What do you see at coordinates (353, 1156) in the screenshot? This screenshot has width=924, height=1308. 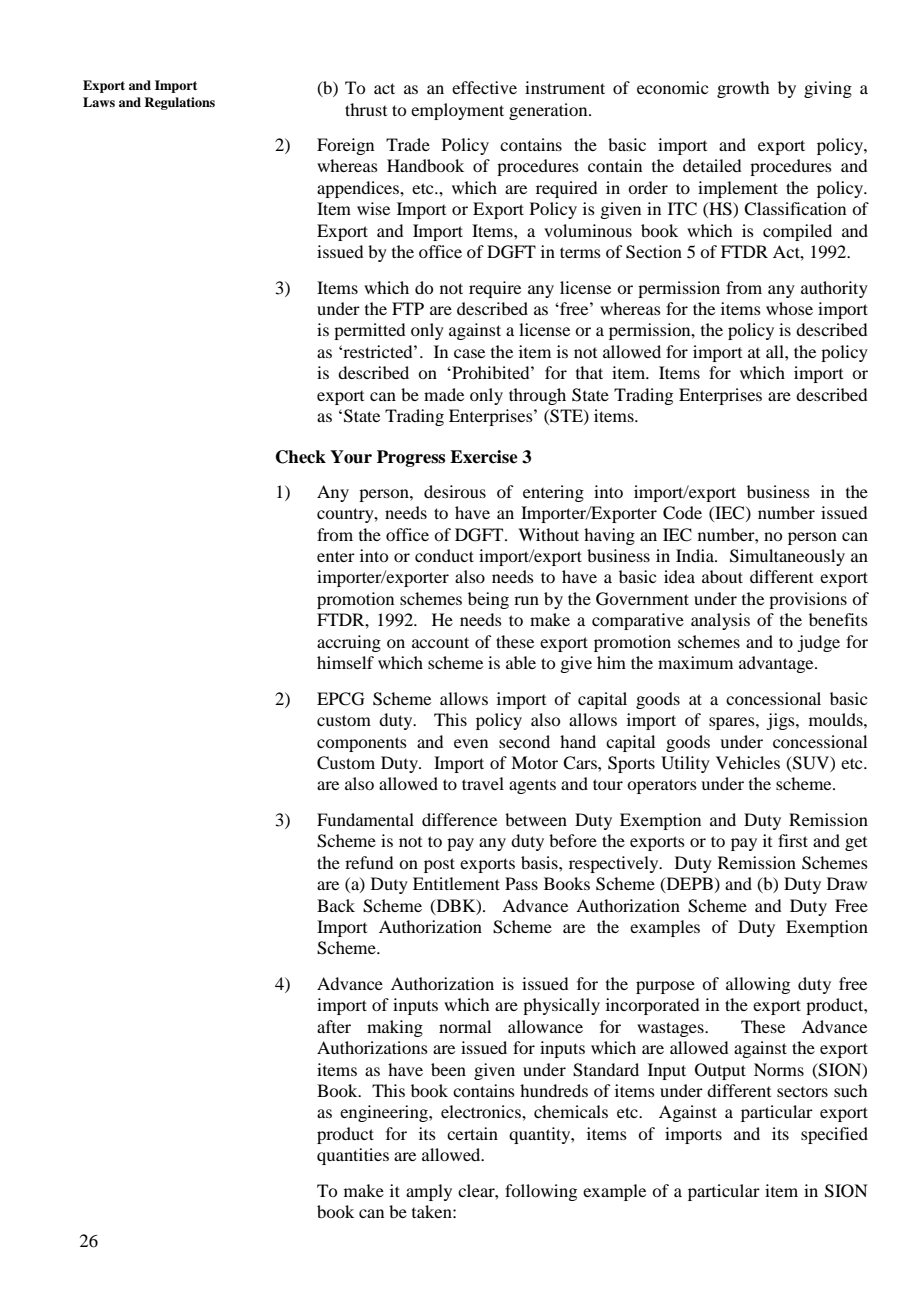 I see `quantities` at bounding box center [353, 1156].
